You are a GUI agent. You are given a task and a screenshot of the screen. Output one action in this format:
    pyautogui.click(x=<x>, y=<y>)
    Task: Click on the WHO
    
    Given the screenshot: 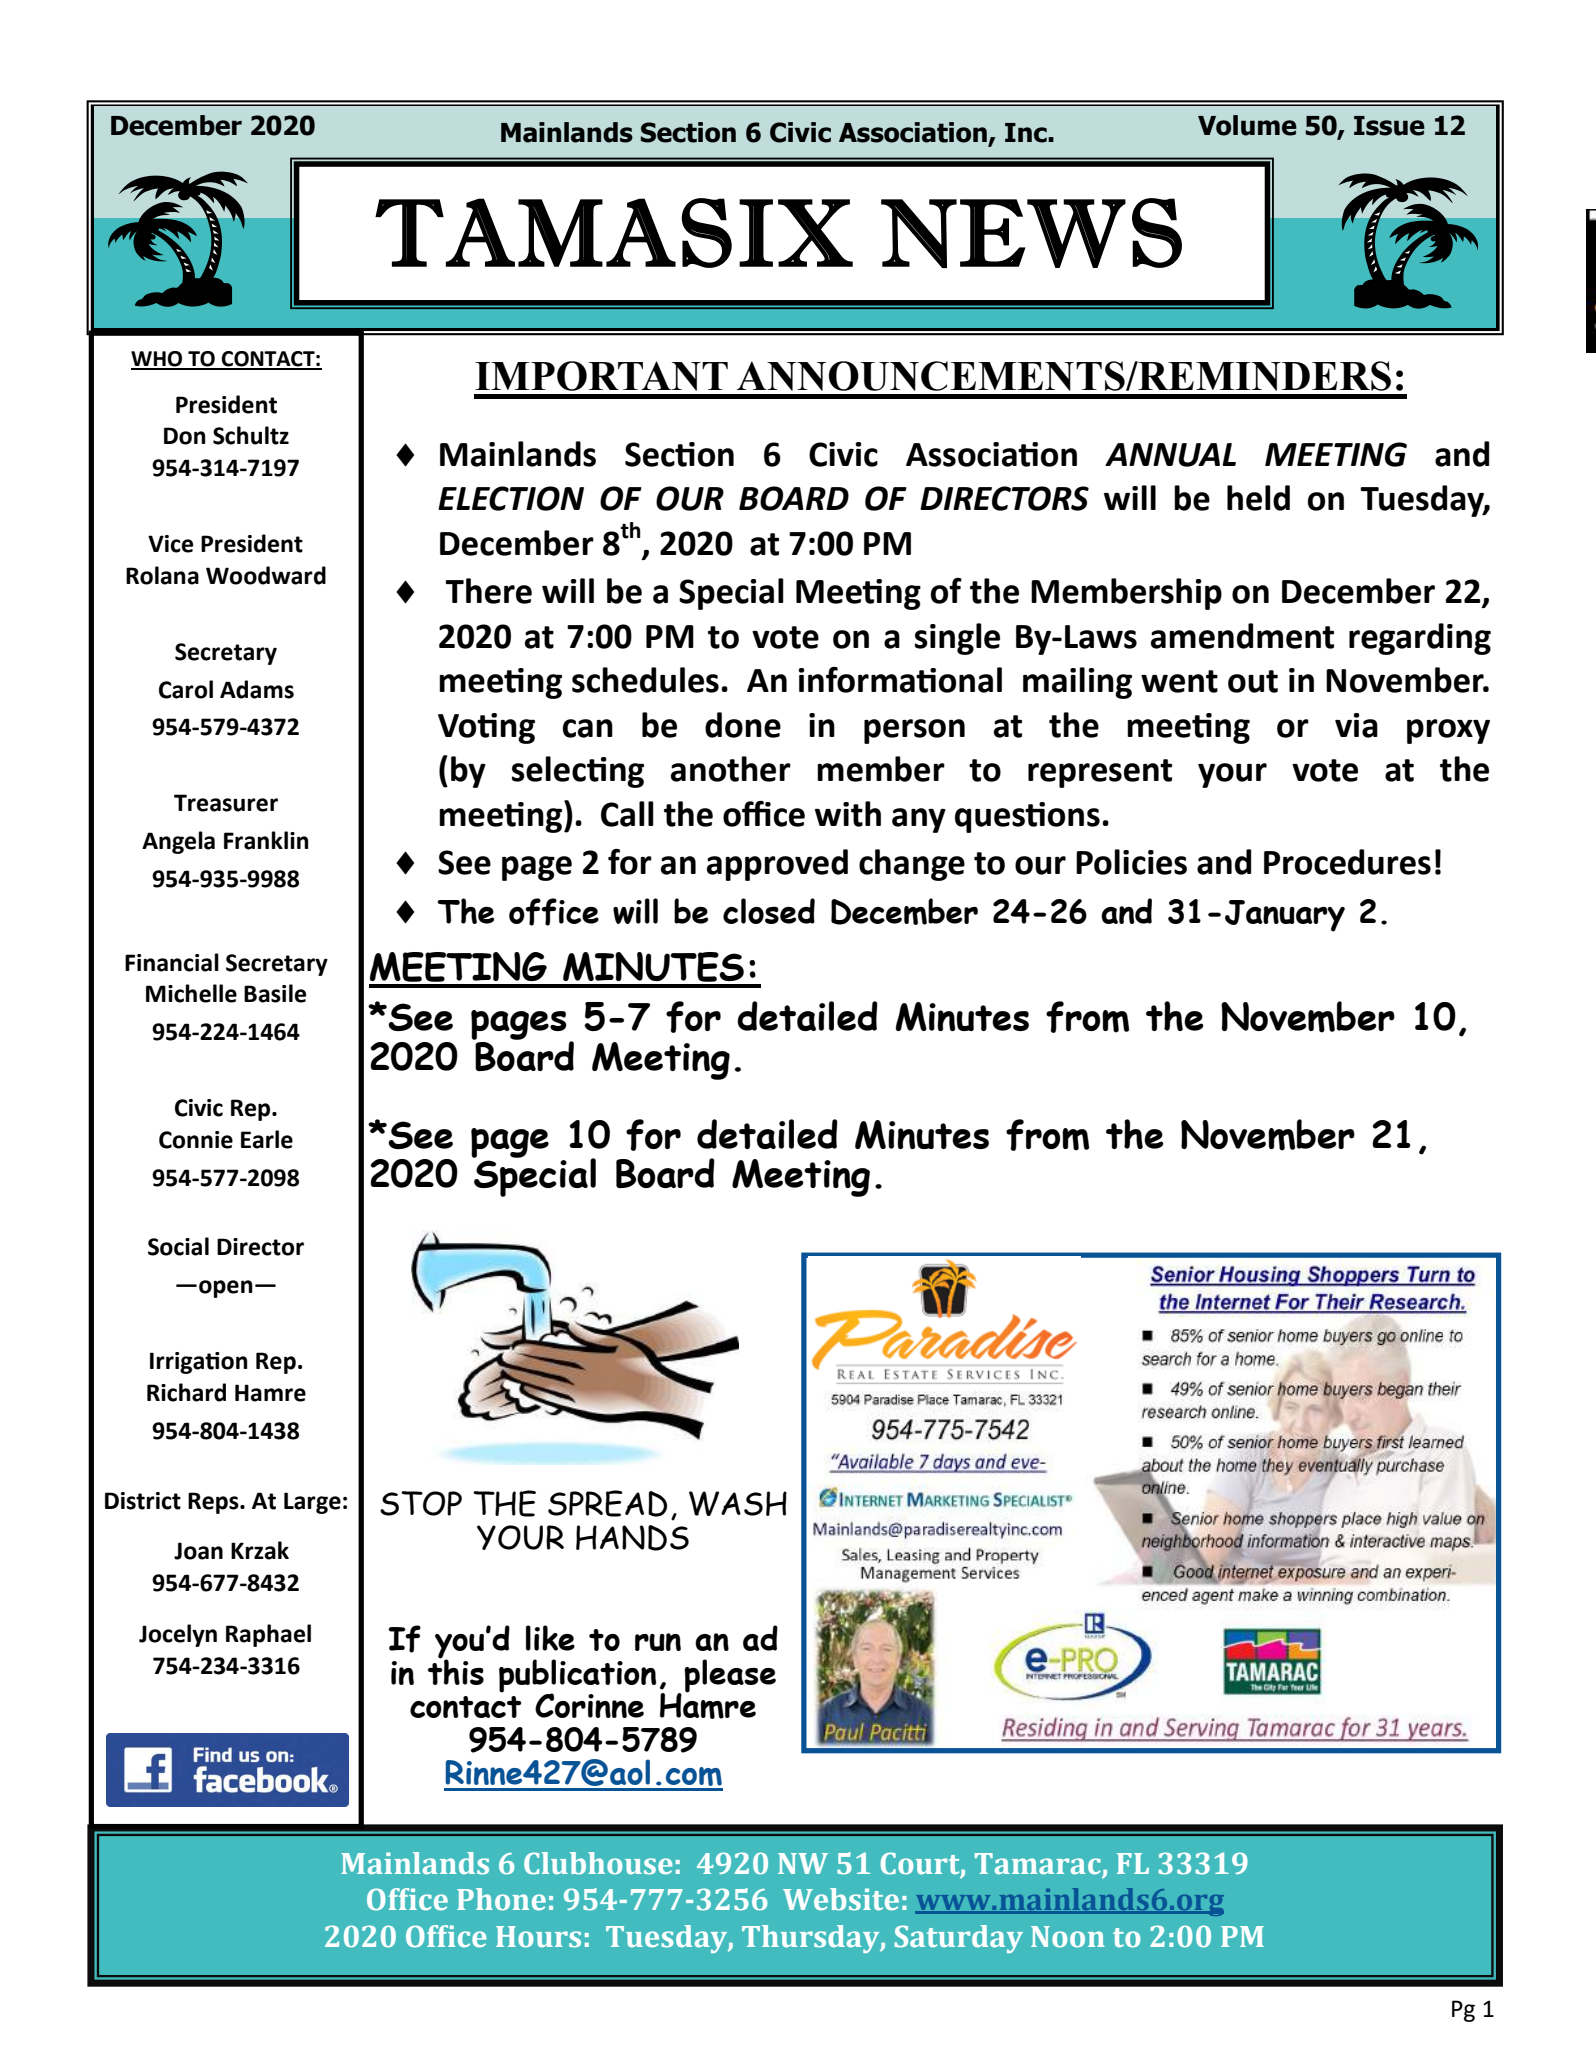 What is the action you would take?
    pyautogui.click(x=158, y=360)
